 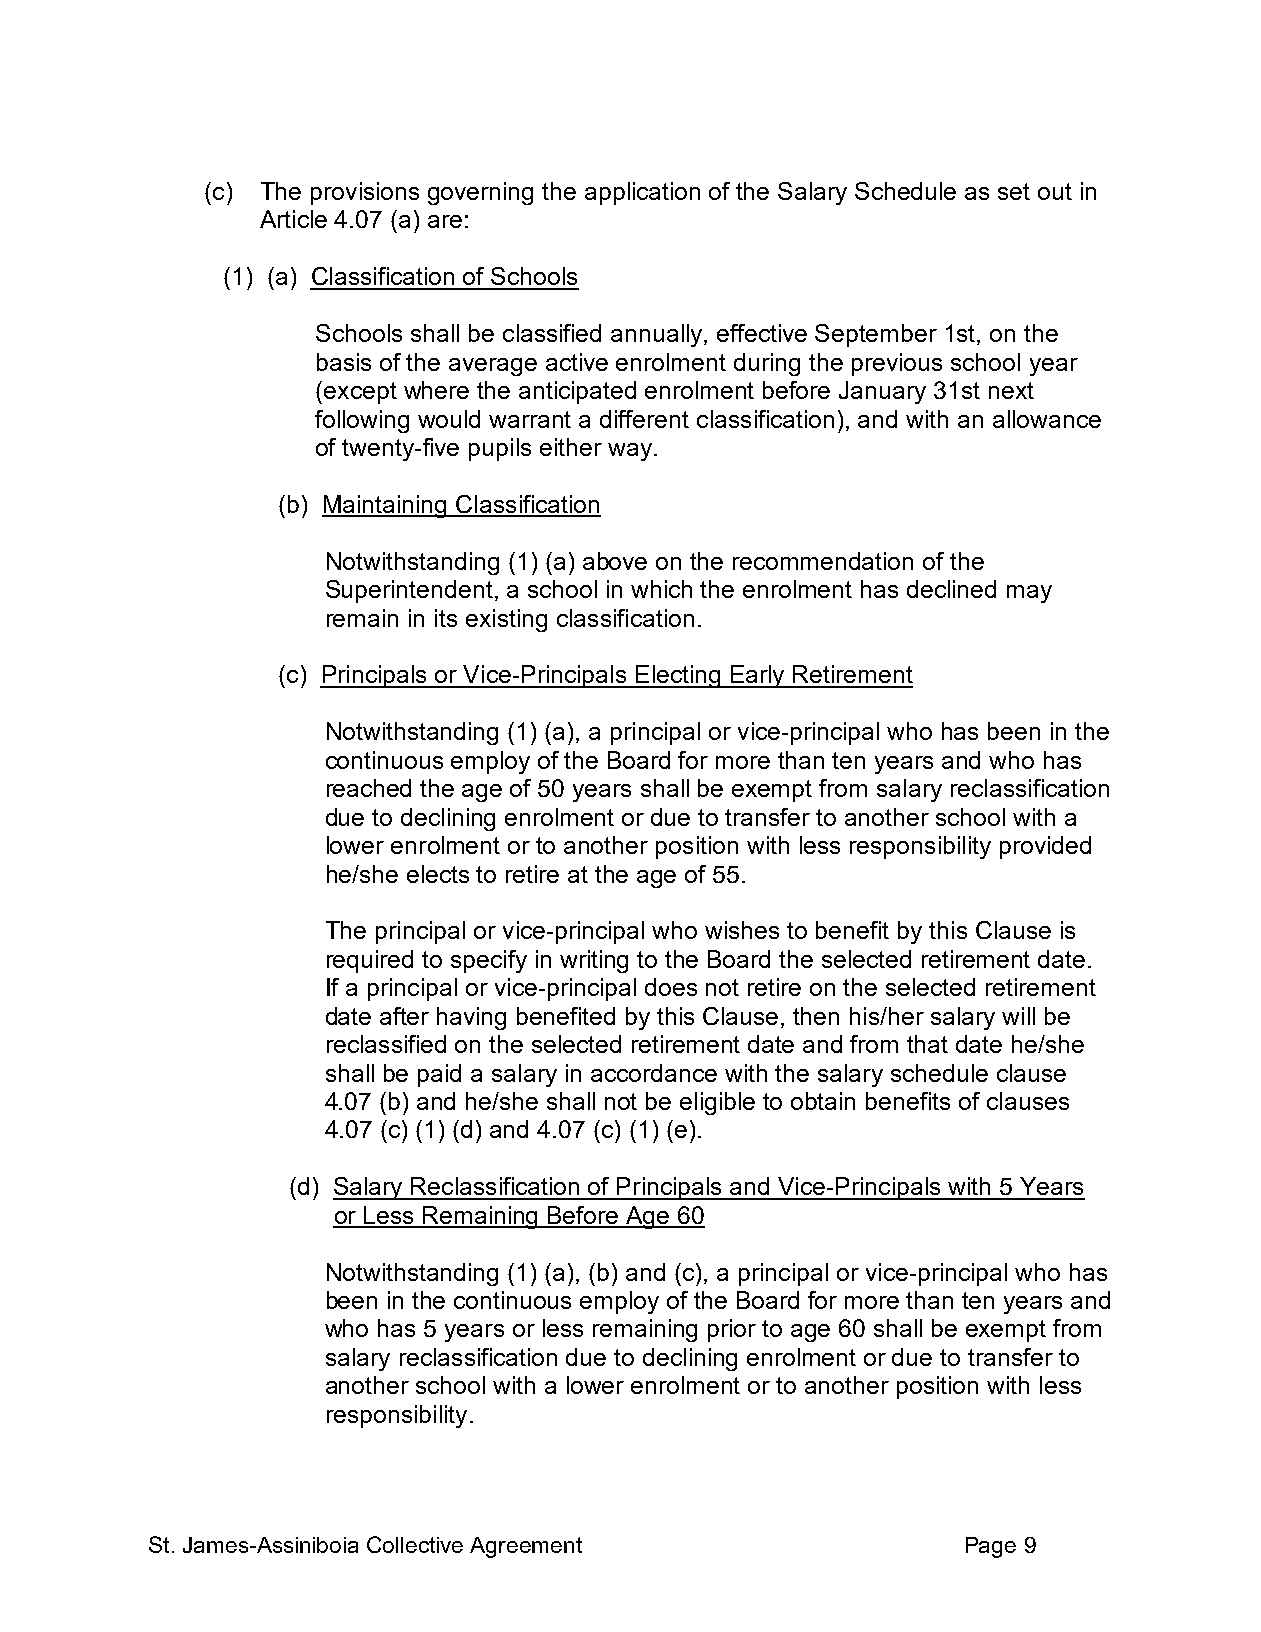 I want to click on Maintaining, so click(x=385, y=506).
